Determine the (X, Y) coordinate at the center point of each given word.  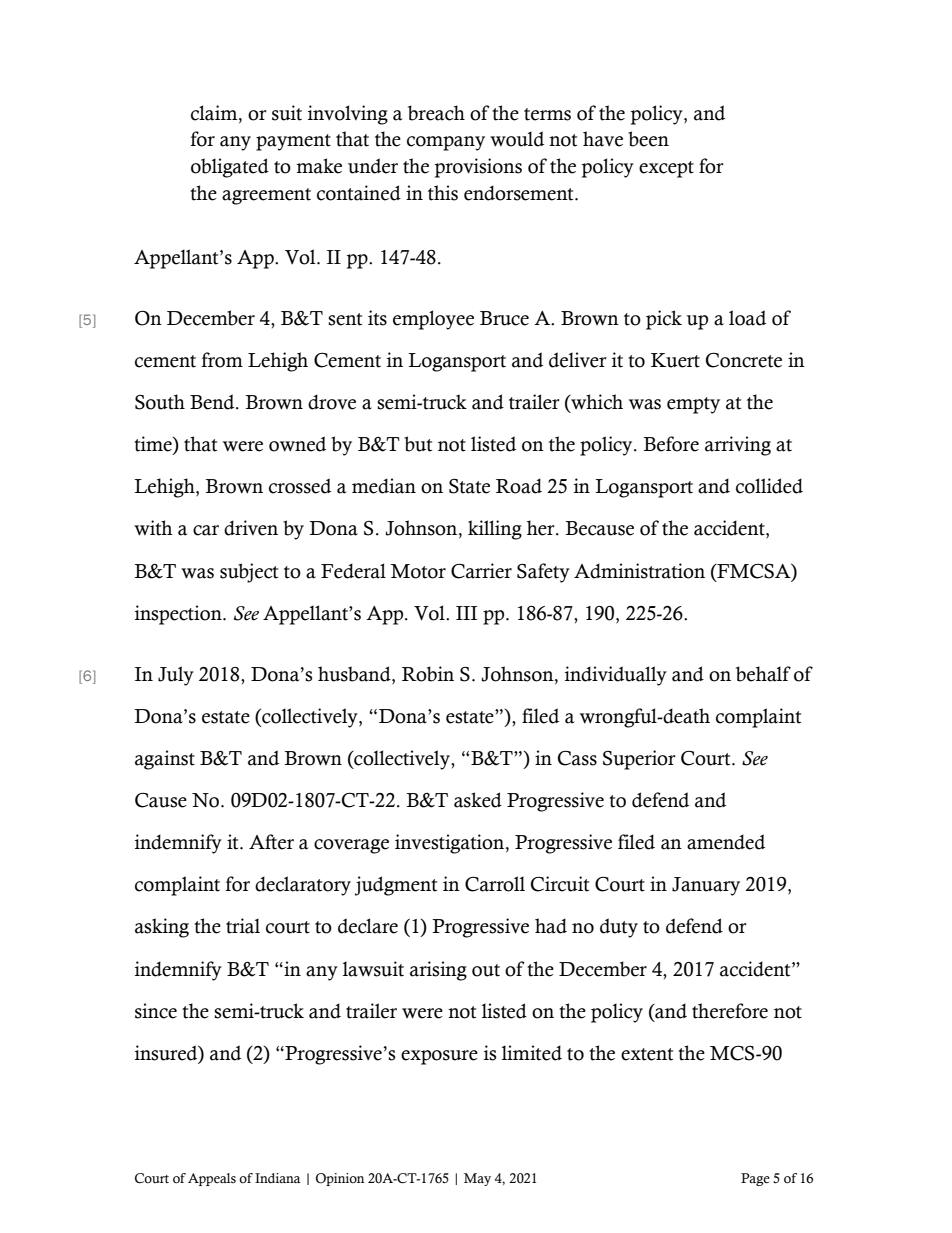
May (477, 1179)
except (666, 169)
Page (755, 1179)
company (446, 143)
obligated (230, 168)
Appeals (212, 1179)
